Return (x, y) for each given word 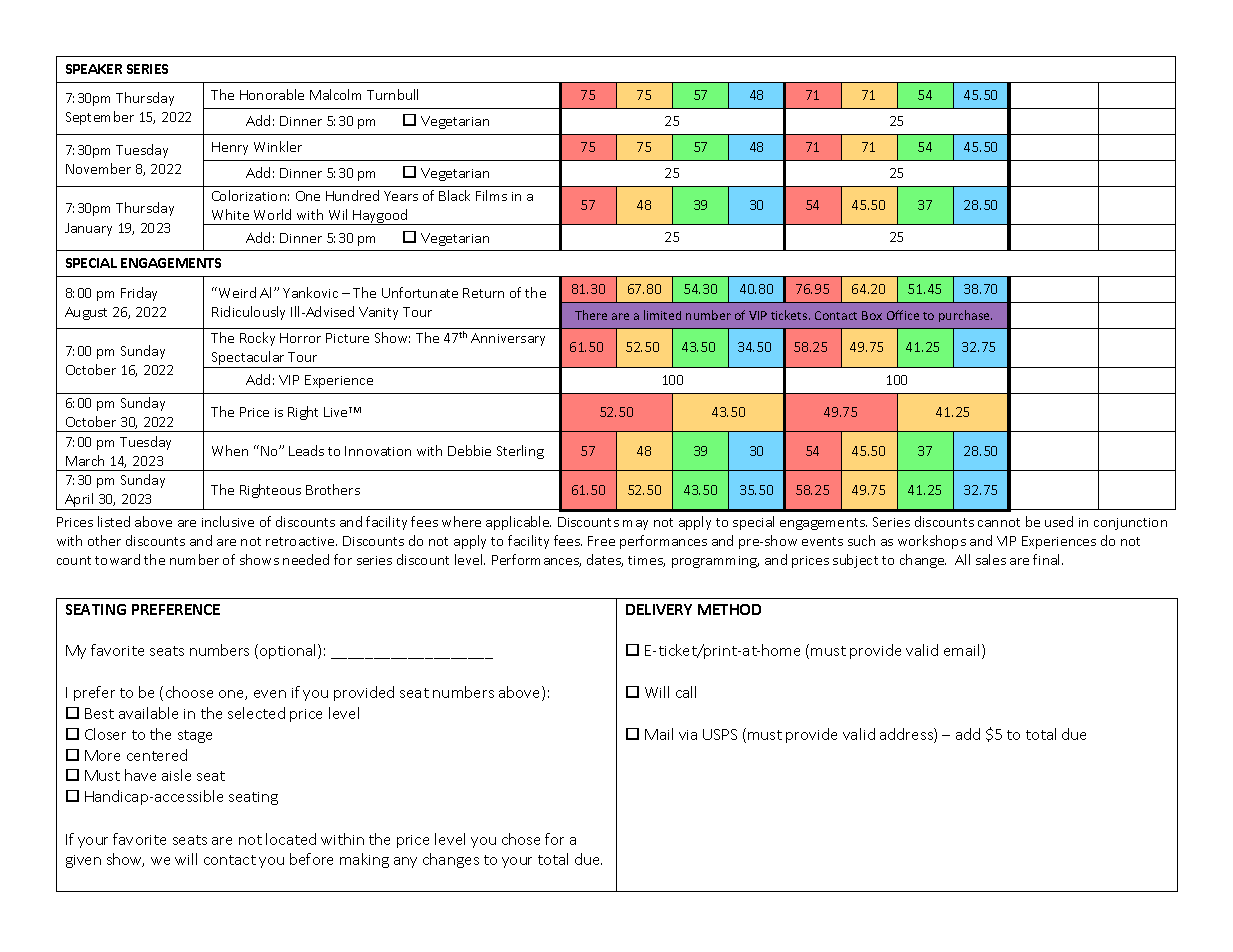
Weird (236, 292)
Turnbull (392, 94)
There (591, 315)
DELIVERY (659, 609)
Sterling (520, 452)
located (291, 839)
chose (521, 839)
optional (289, 651)
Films (491, 195)
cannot (999, 522)
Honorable (272, 94)
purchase (965, 316)
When (230, 450)
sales (991, 559)
